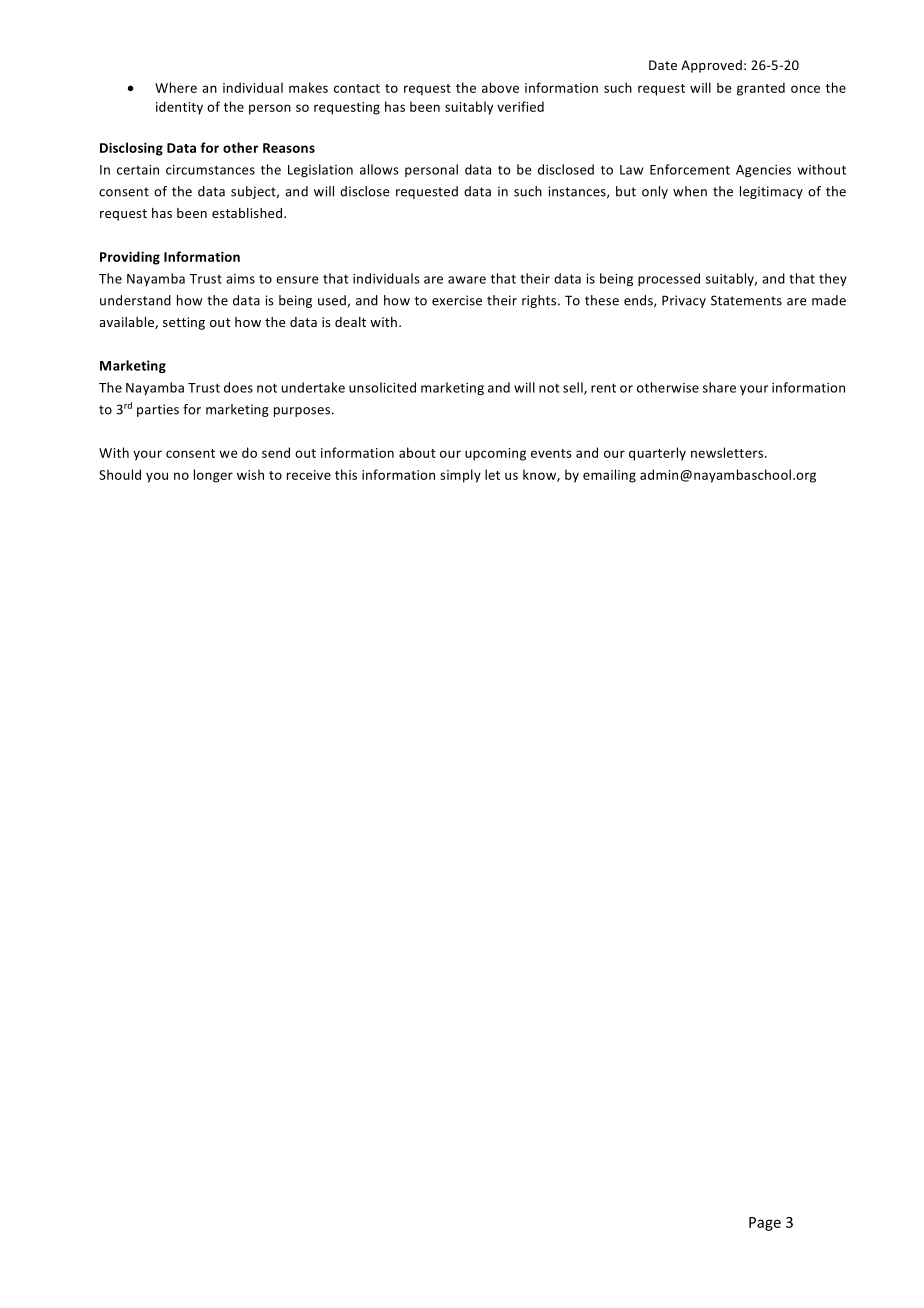 The height and width of the screenshot is (1308, 924). What do you see at coordinates (761, 89) in the screenshot?
I see `granted` at bounding box center [761, 89].
